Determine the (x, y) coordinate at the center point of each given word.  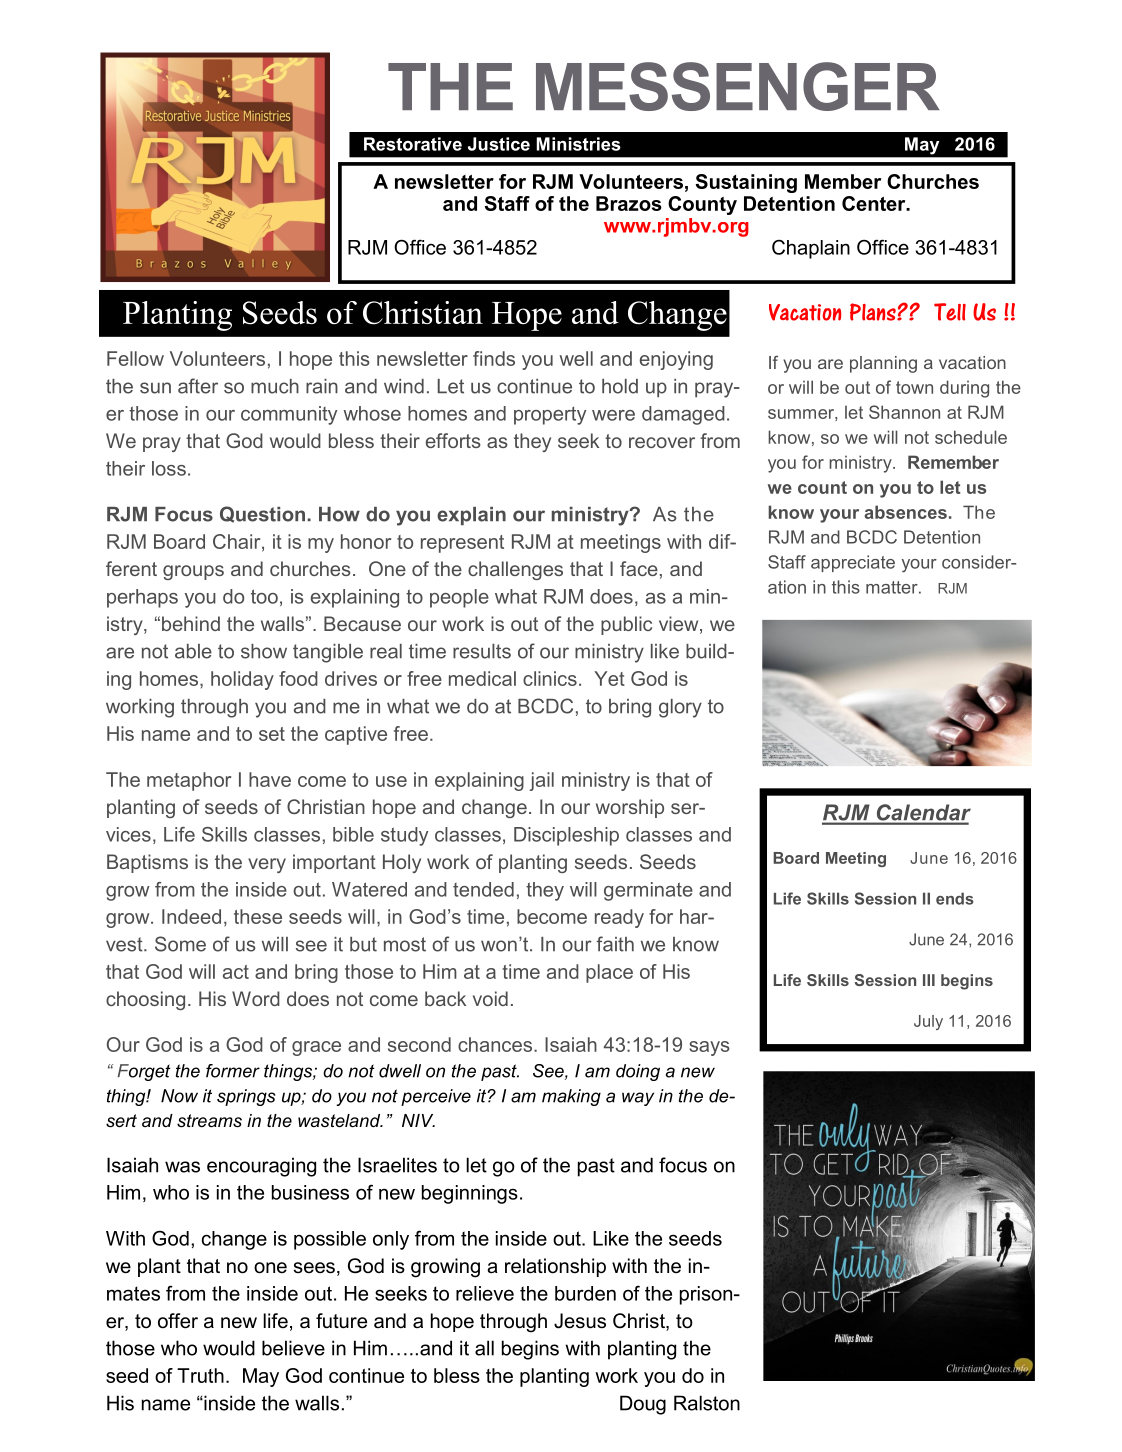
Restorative (413, 144)
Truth (200, 1375)
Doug (643, 1405)
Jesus (580, 1321)
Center (875, 203)
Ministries (578, 144)
